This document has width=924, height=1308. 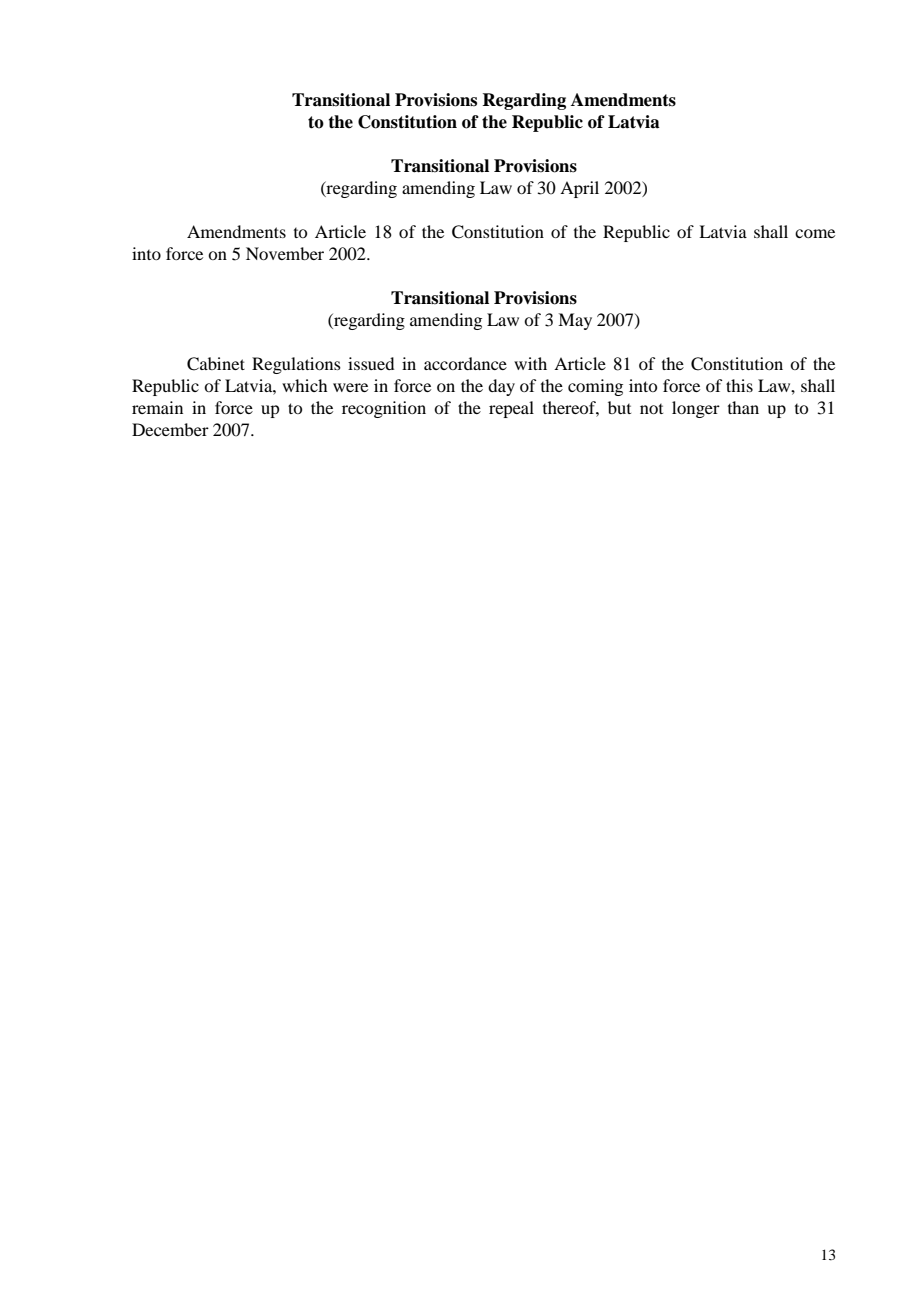 I want to click on repeal, so click(x=511, y=409).
